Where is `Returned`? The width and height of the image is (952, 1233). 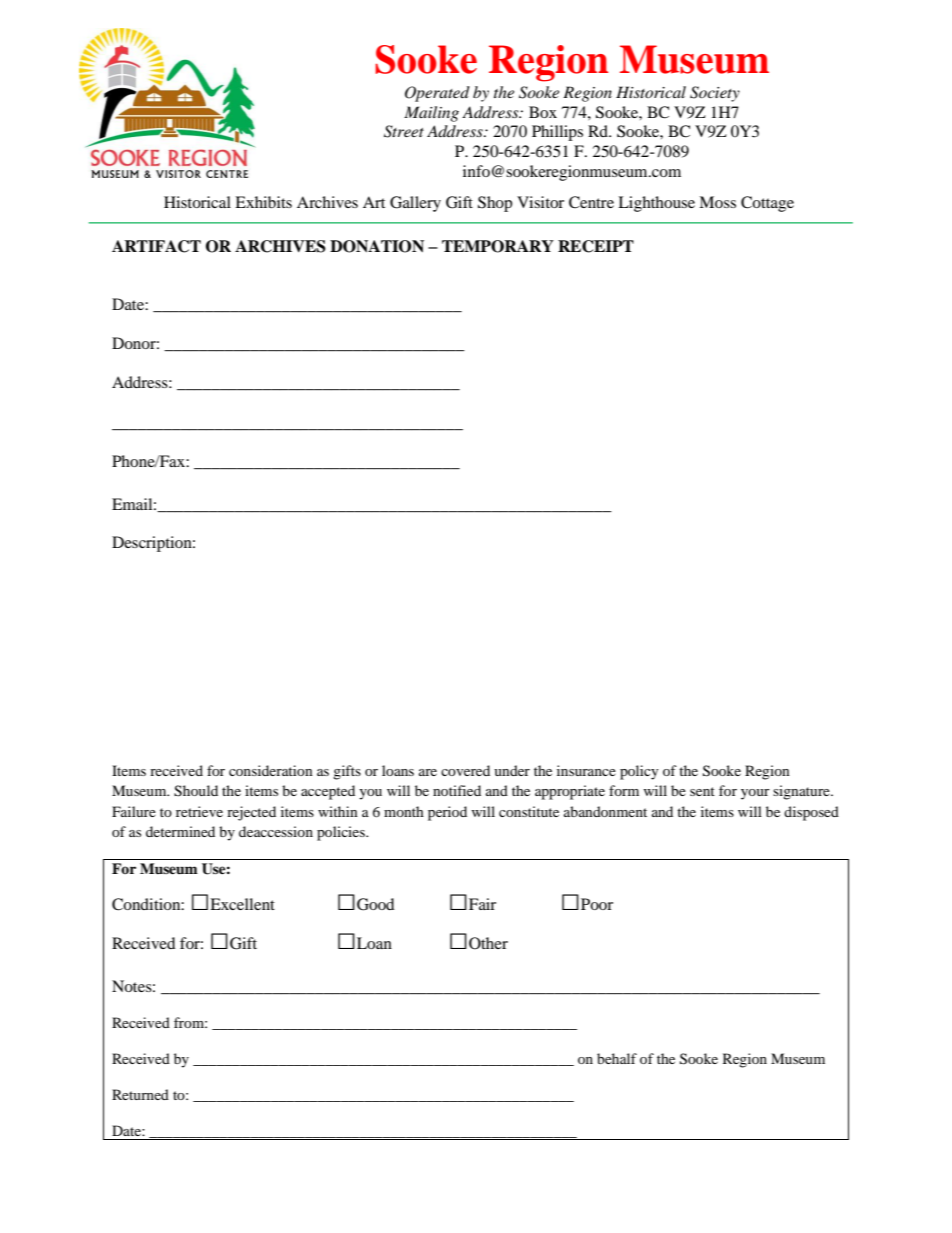 Returned is located at coordinates (140, 1094).
